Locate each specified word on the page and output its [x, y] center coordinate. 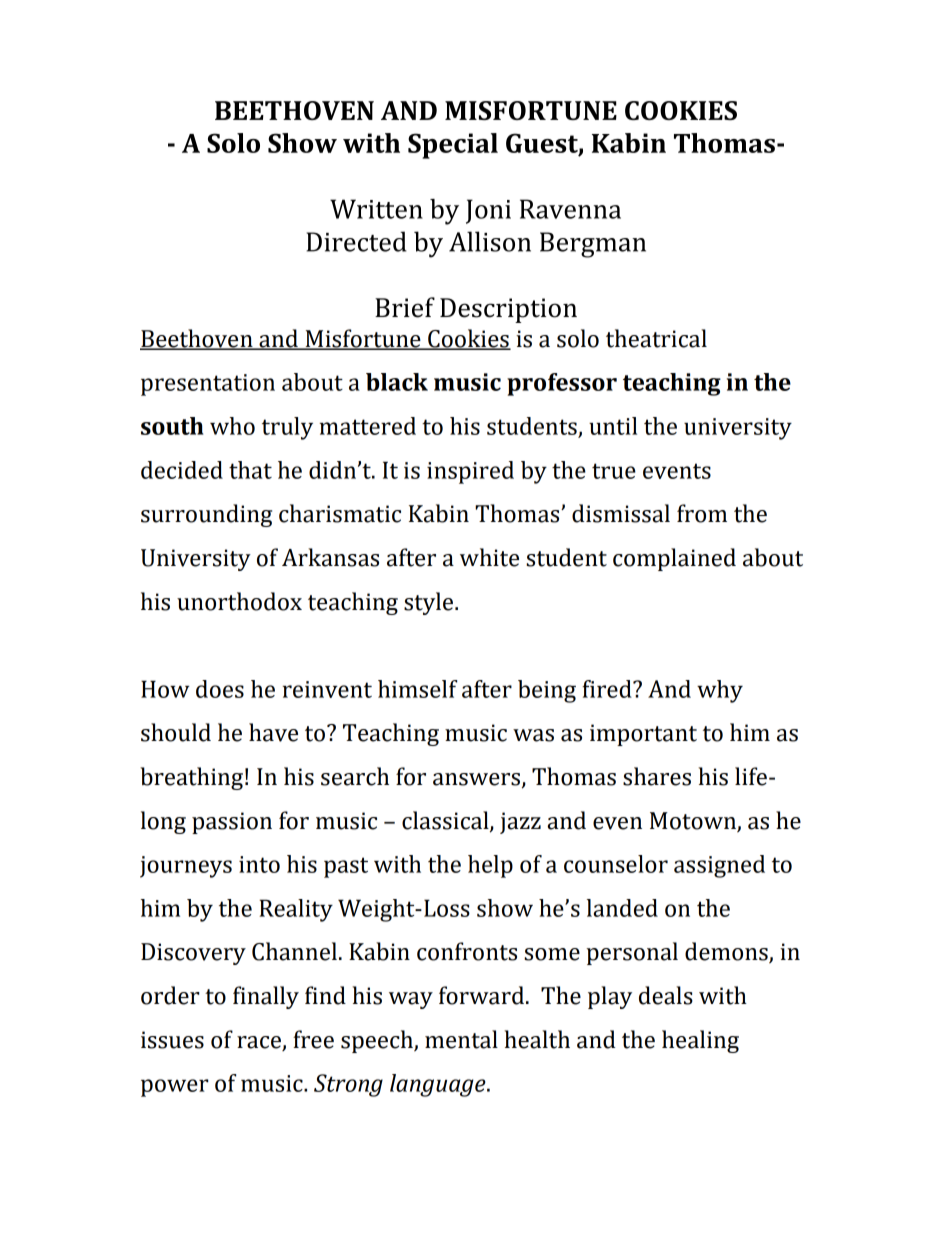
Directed [356, 241]
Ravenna [570, 209]
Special [453, 146]
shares [657, 776]
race [259, 1042]
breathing [191, 778]
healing [700, 1041]
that [250, 470]
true [614, 471]
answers [476, 779]
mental [461, 1039]
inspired [470, 472]
